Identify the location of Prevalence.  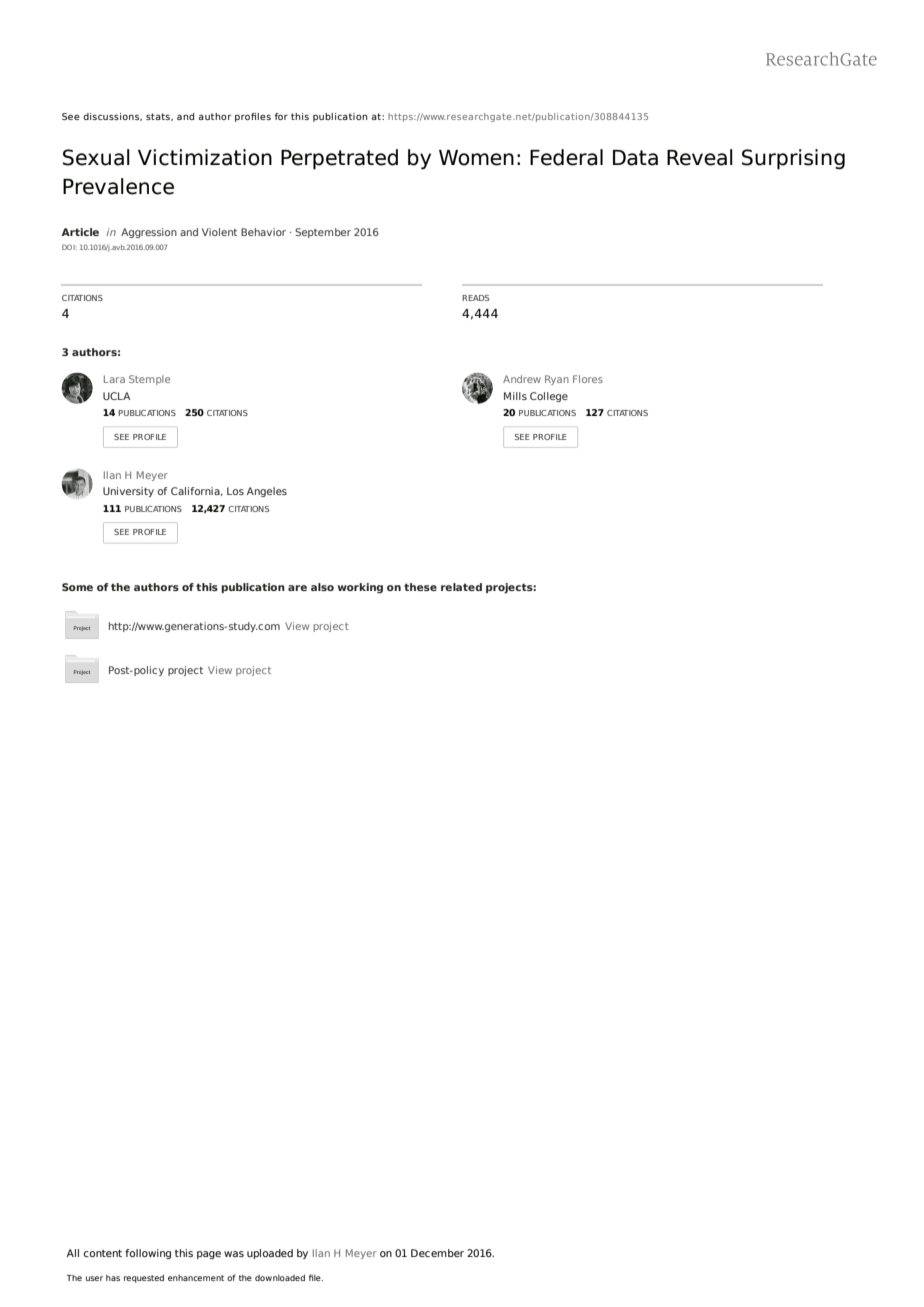
(118, 186).
